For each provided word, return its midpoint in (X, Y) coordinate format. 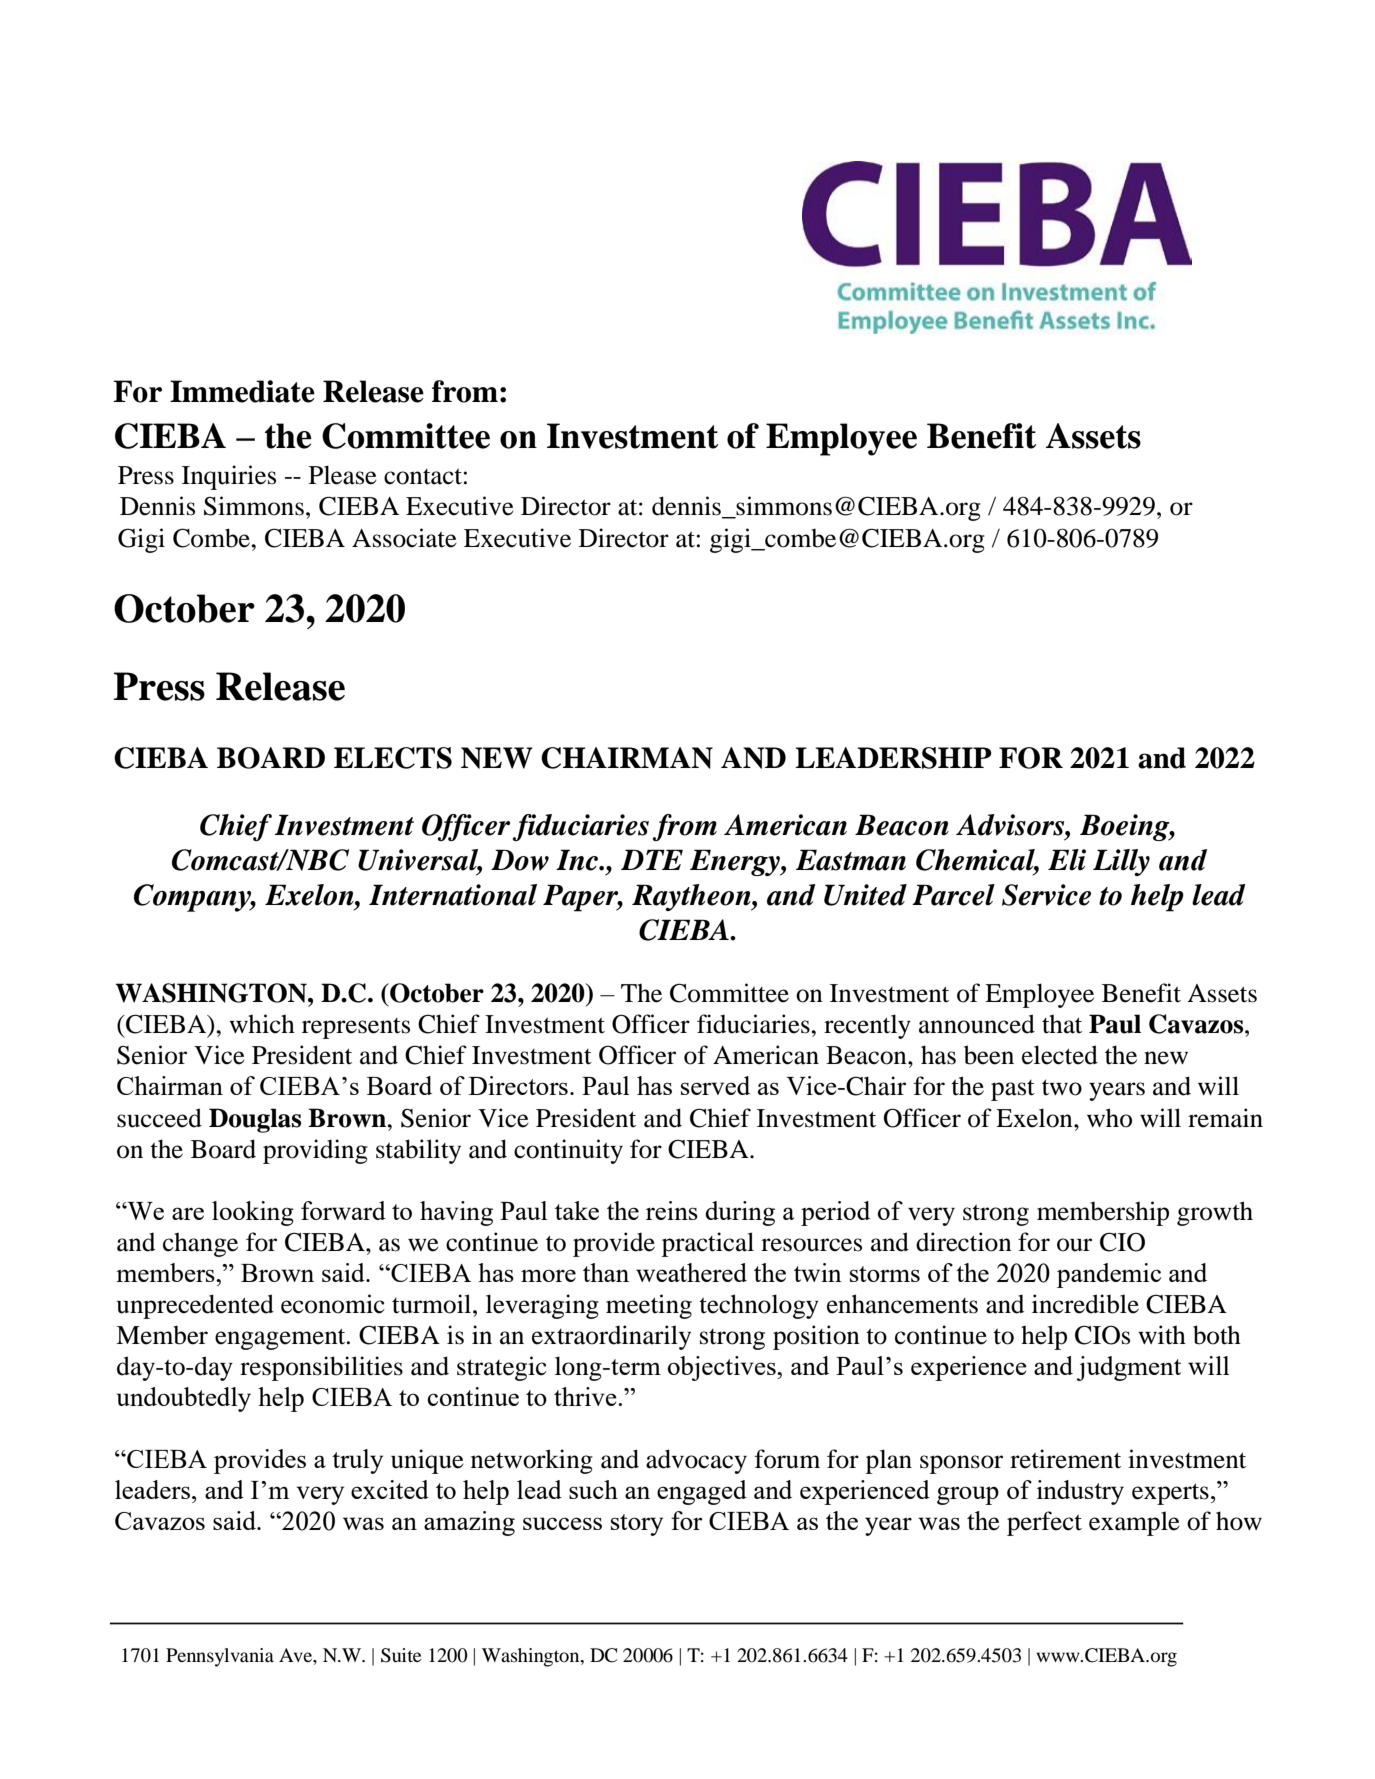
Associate (404, 538)
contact (423, 476)
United (865, 895)
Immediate (242, 391)
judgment (1129, 1368)
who (1109, 1118)
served (715, 1085)
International (453, 895)
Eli (1067, 860)
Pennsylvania (220, 1657)
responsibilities (321, 1368)
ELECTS (393, 758)
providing (315, 1151)
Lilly (1121, 862)
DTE (652, 859)
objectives (723, 1368)
